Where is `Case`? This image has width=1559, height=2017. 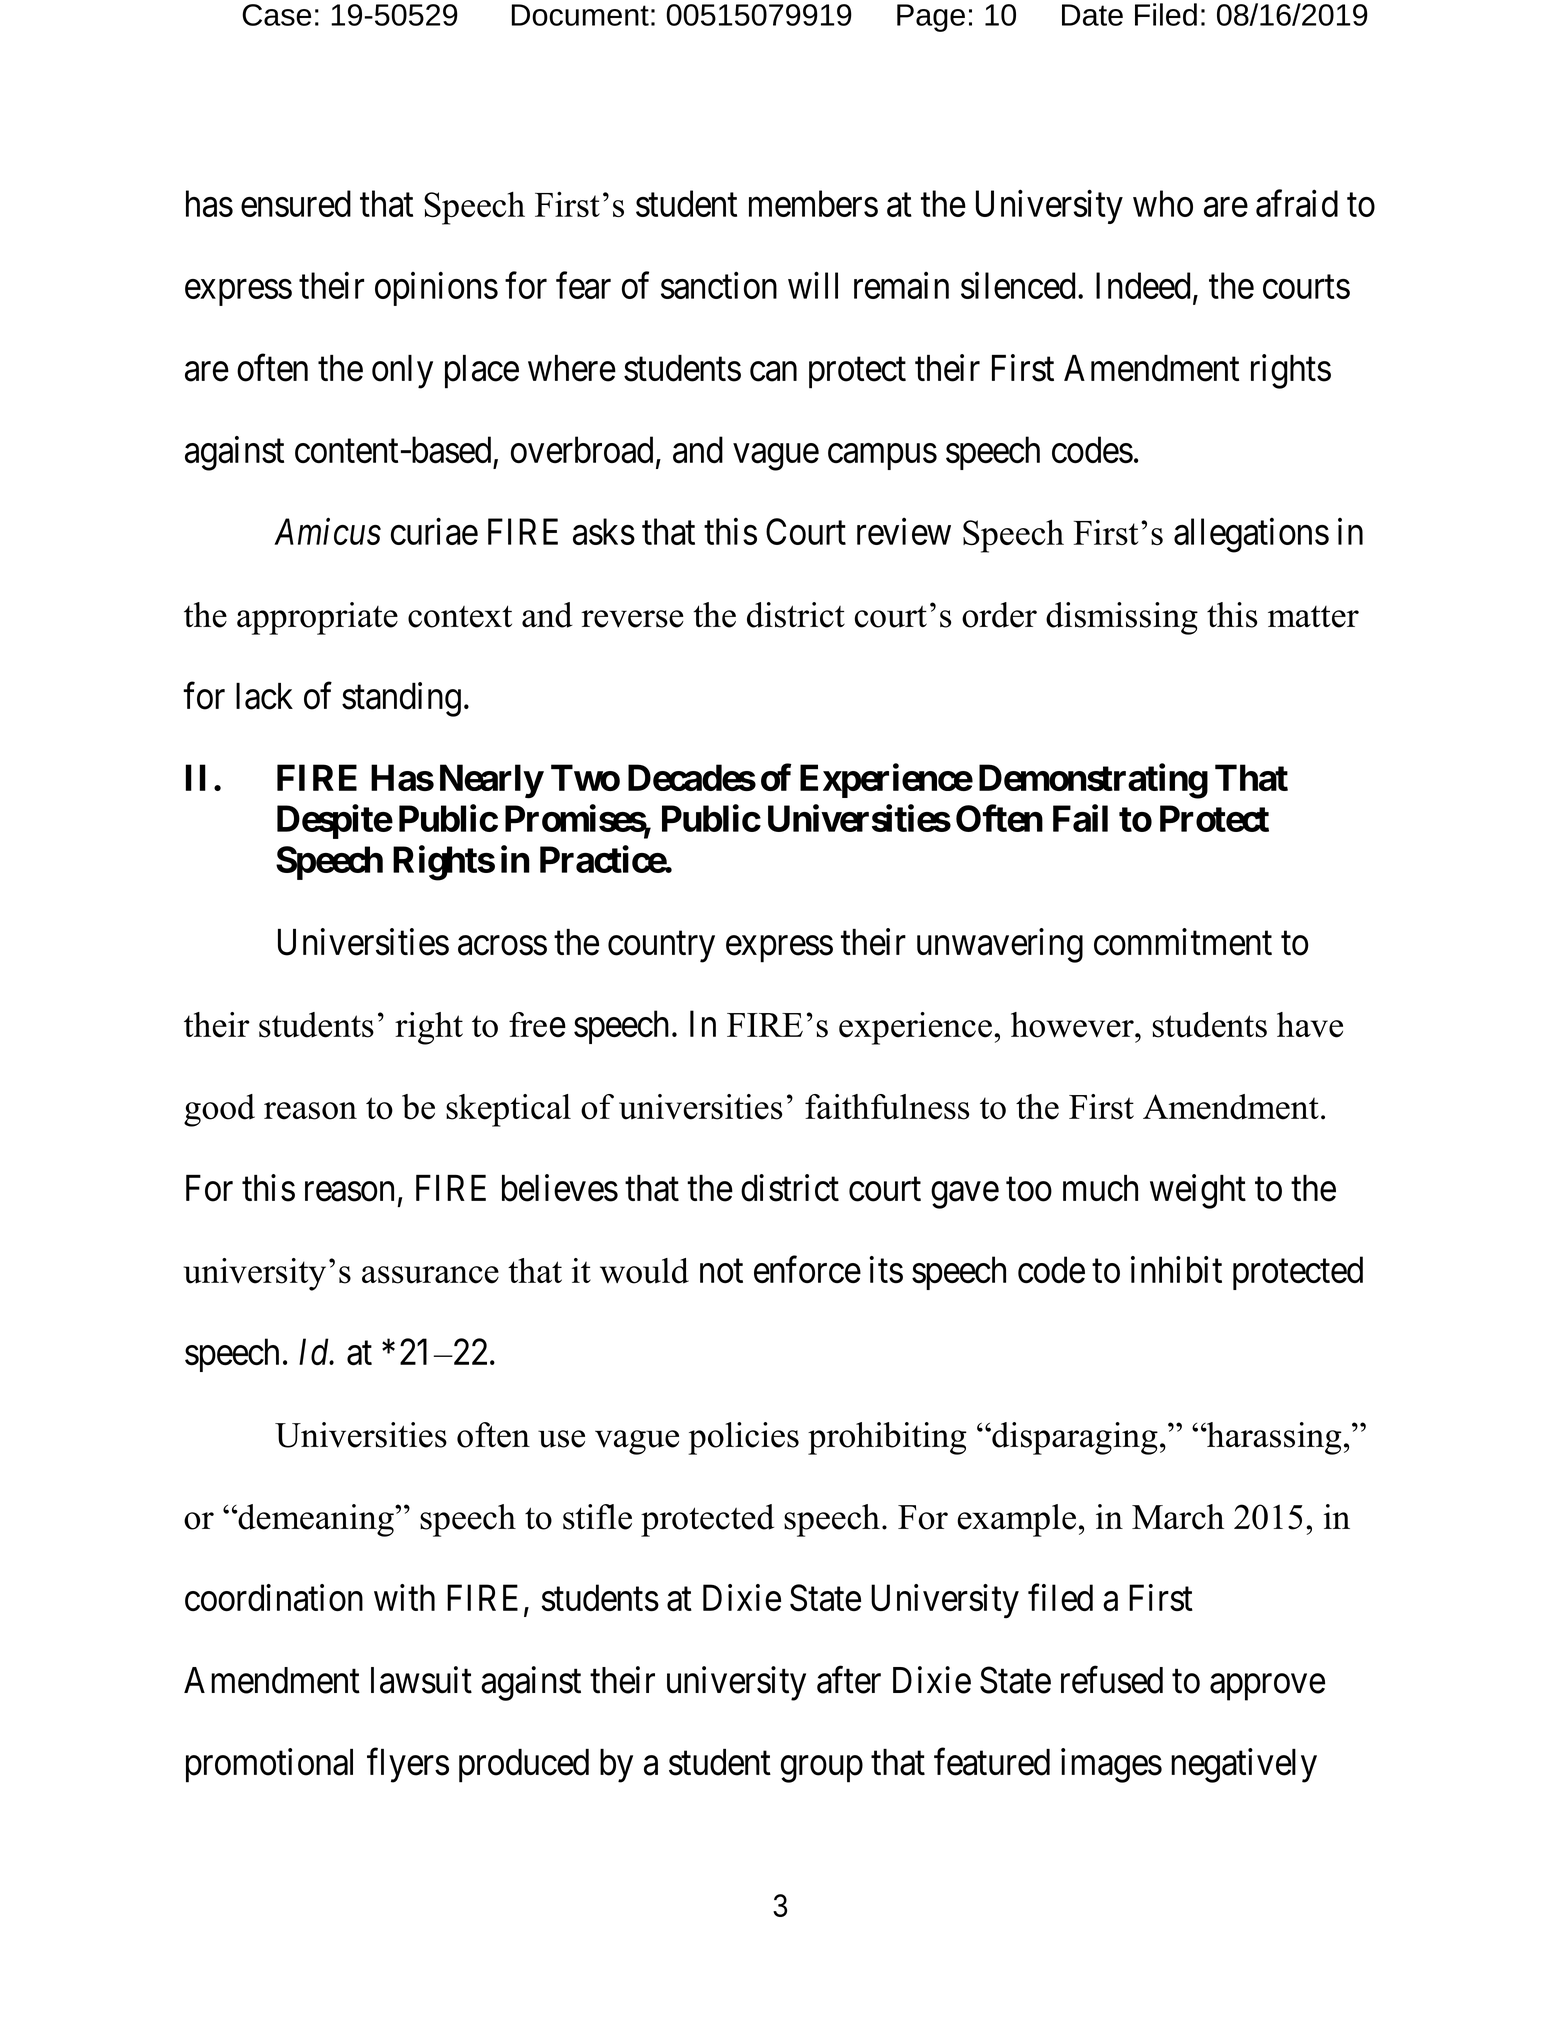 Case is located at coordinates (276, 15).
